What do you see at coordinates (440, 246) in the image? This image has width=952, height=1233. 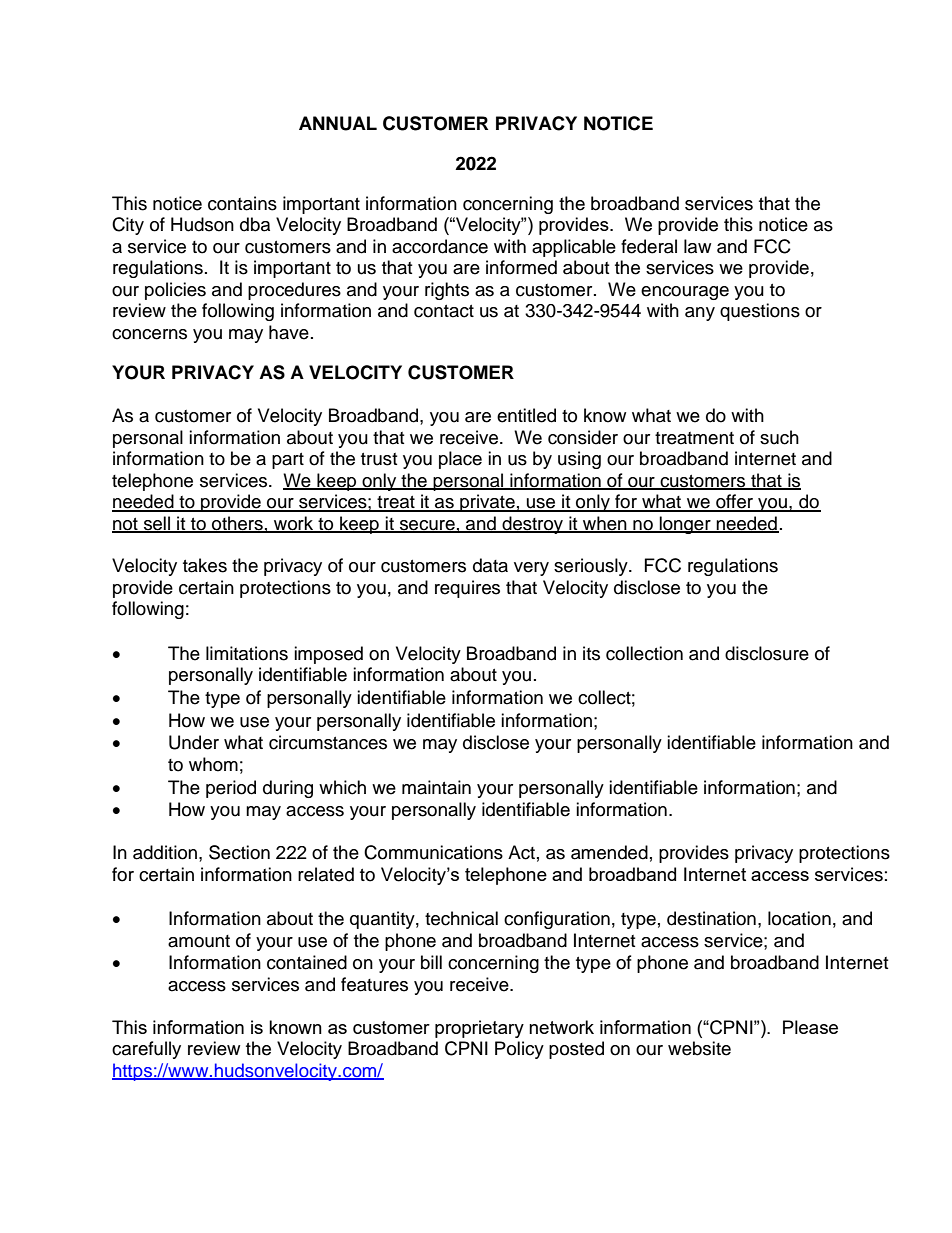 I see `accordance` at bounding box center [440, 246].
